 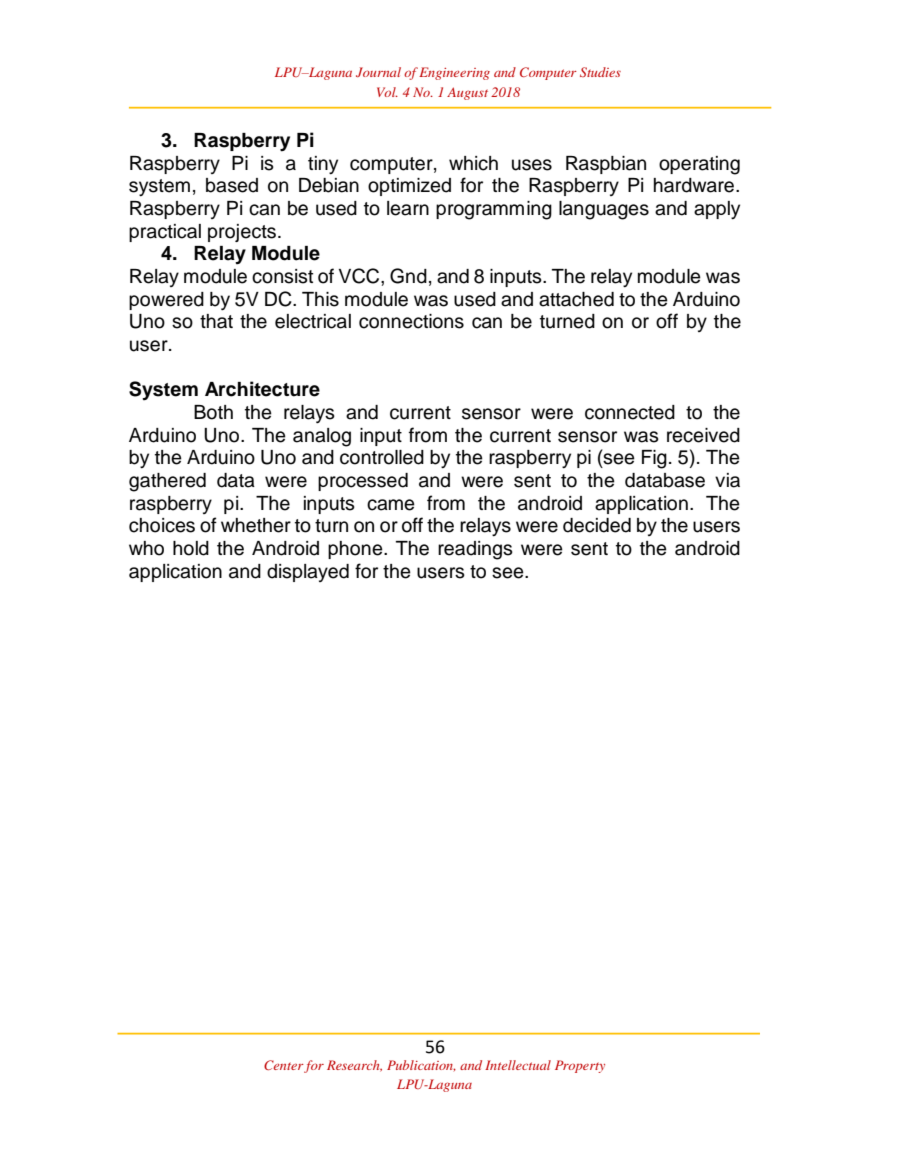 I want to click on controlled, so click(x=382, y=457).
